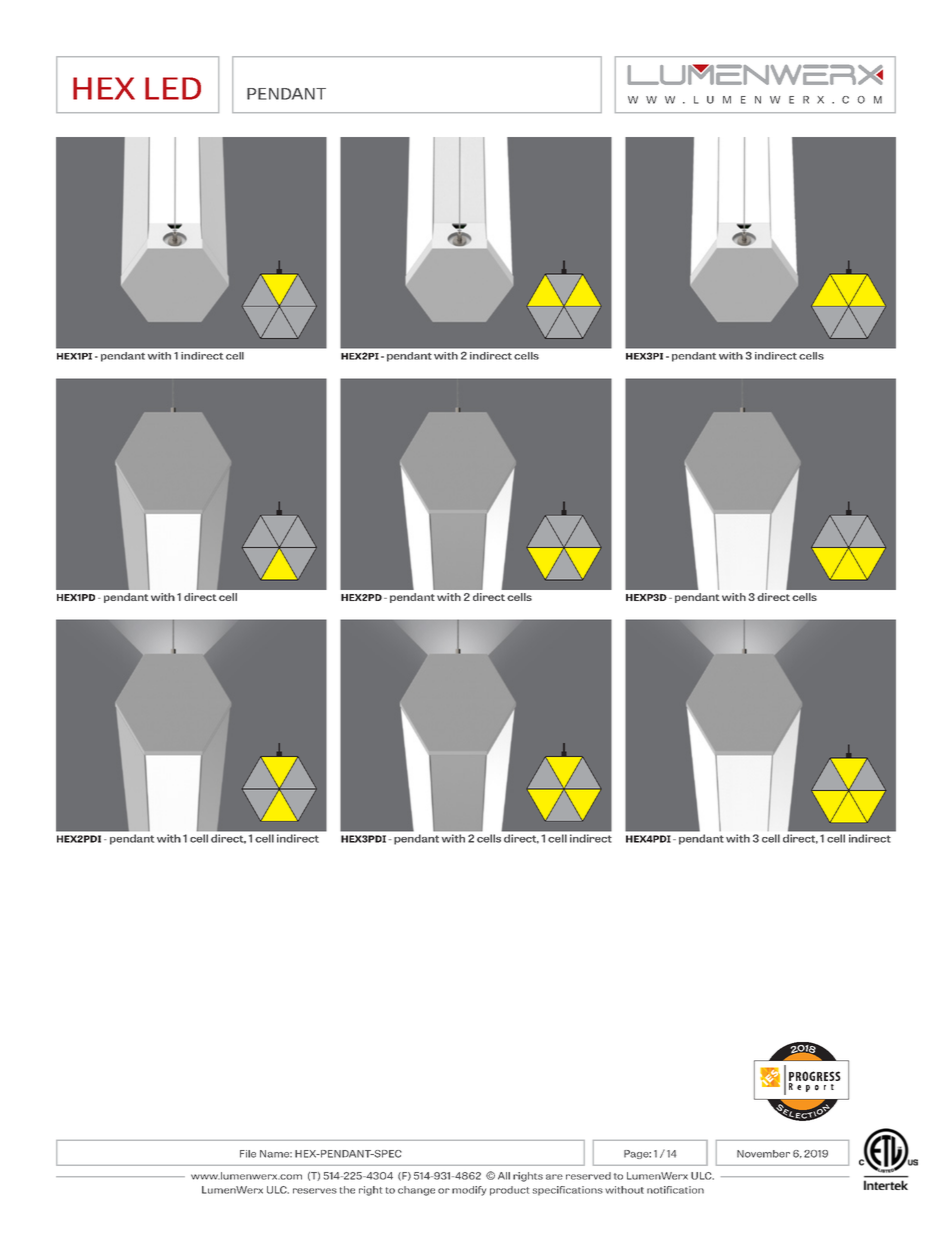  What do you see at coordinates (347, 1190) in the screenshot?
I see `the` at bounding box center [347, 1190].
